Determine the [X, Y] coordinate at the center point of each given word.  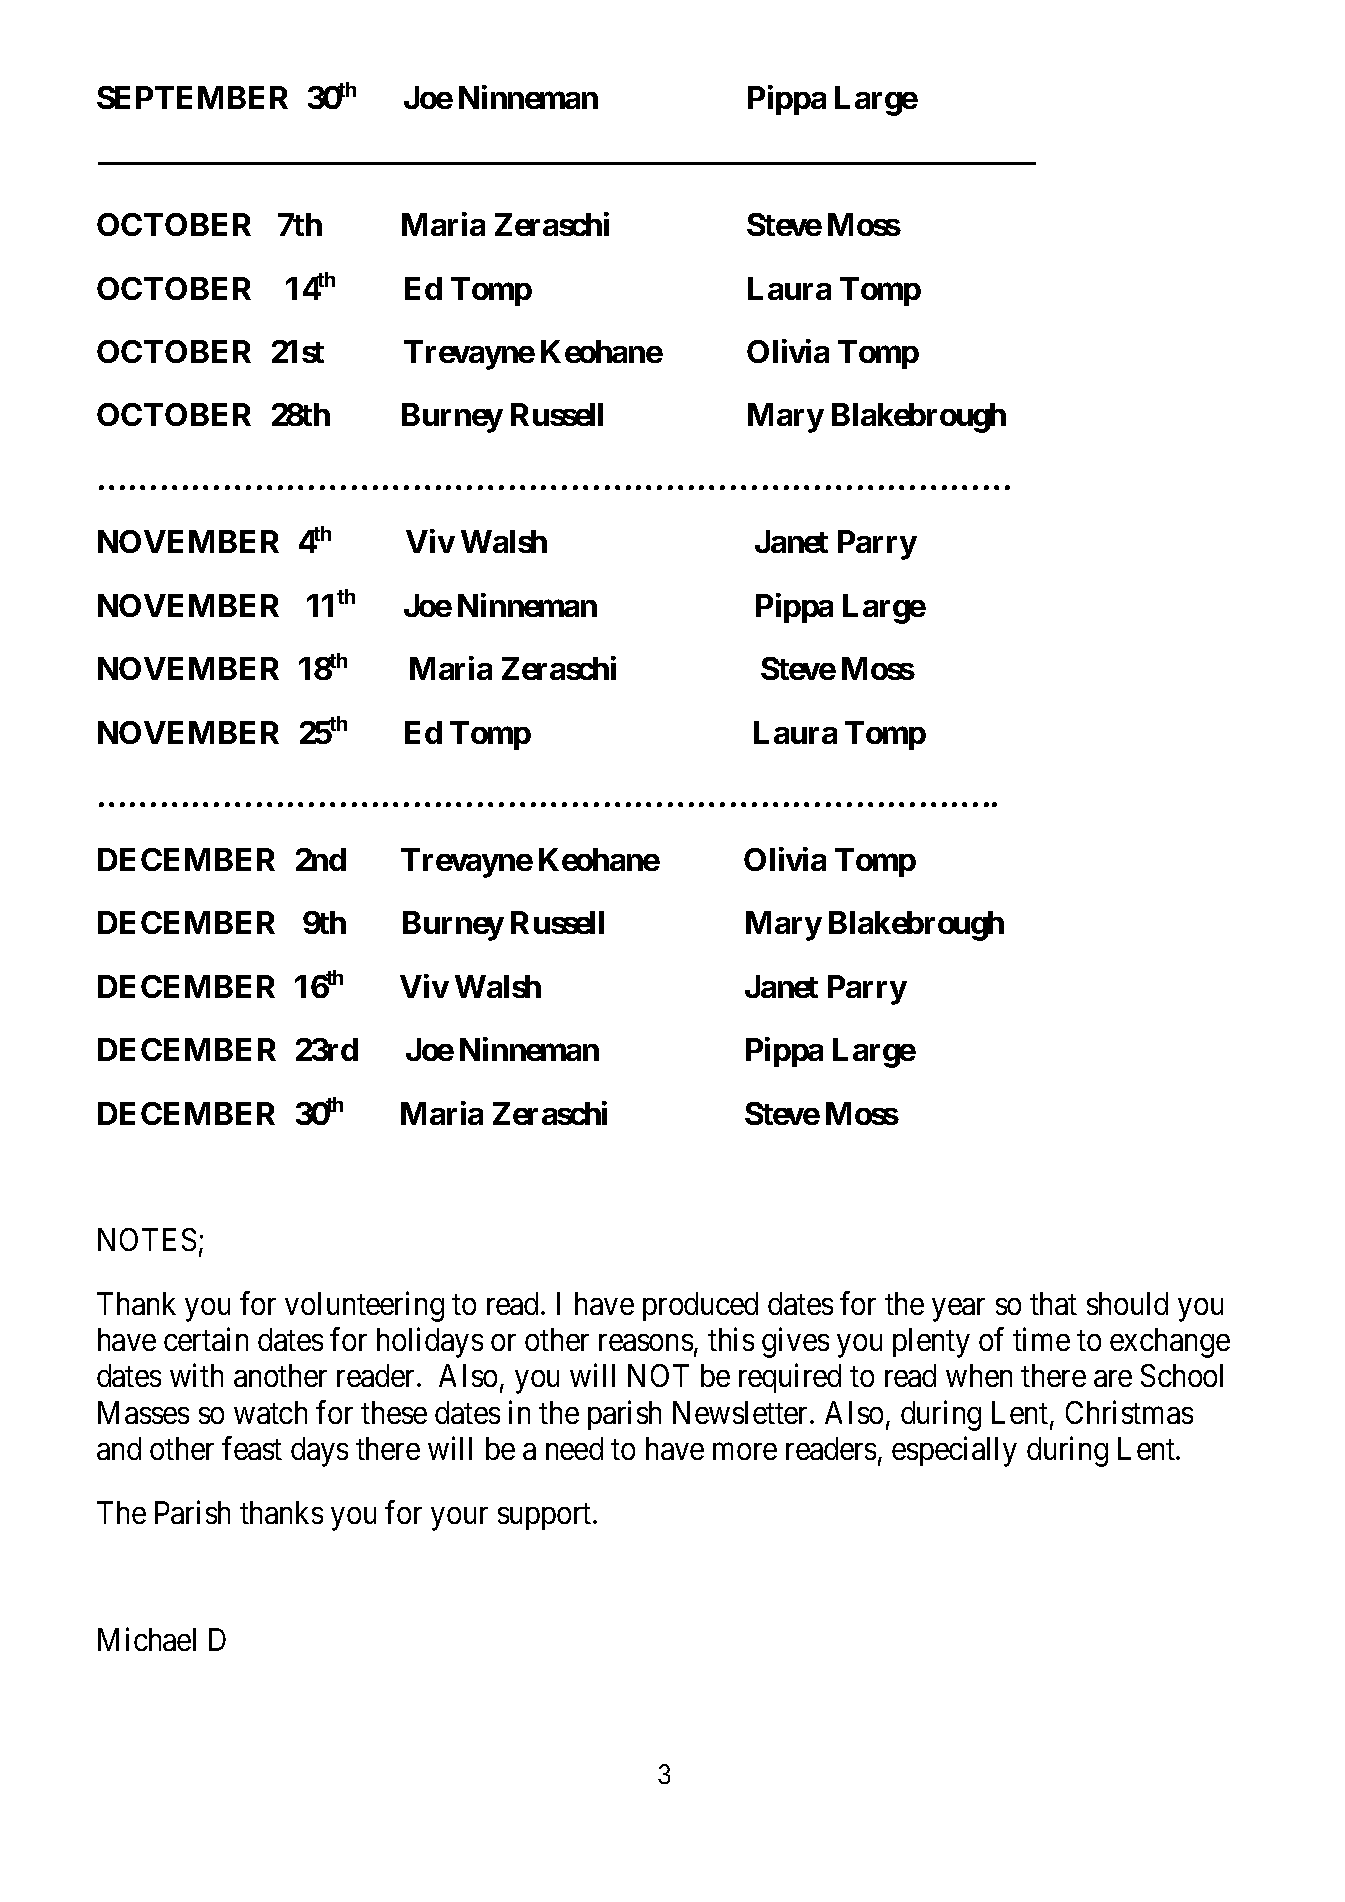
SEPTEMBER [192, 97]
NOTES [147, 1239]
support [546, 1516]
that [1053, 1303]
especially [954, 1452]
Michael [147, 1639]
